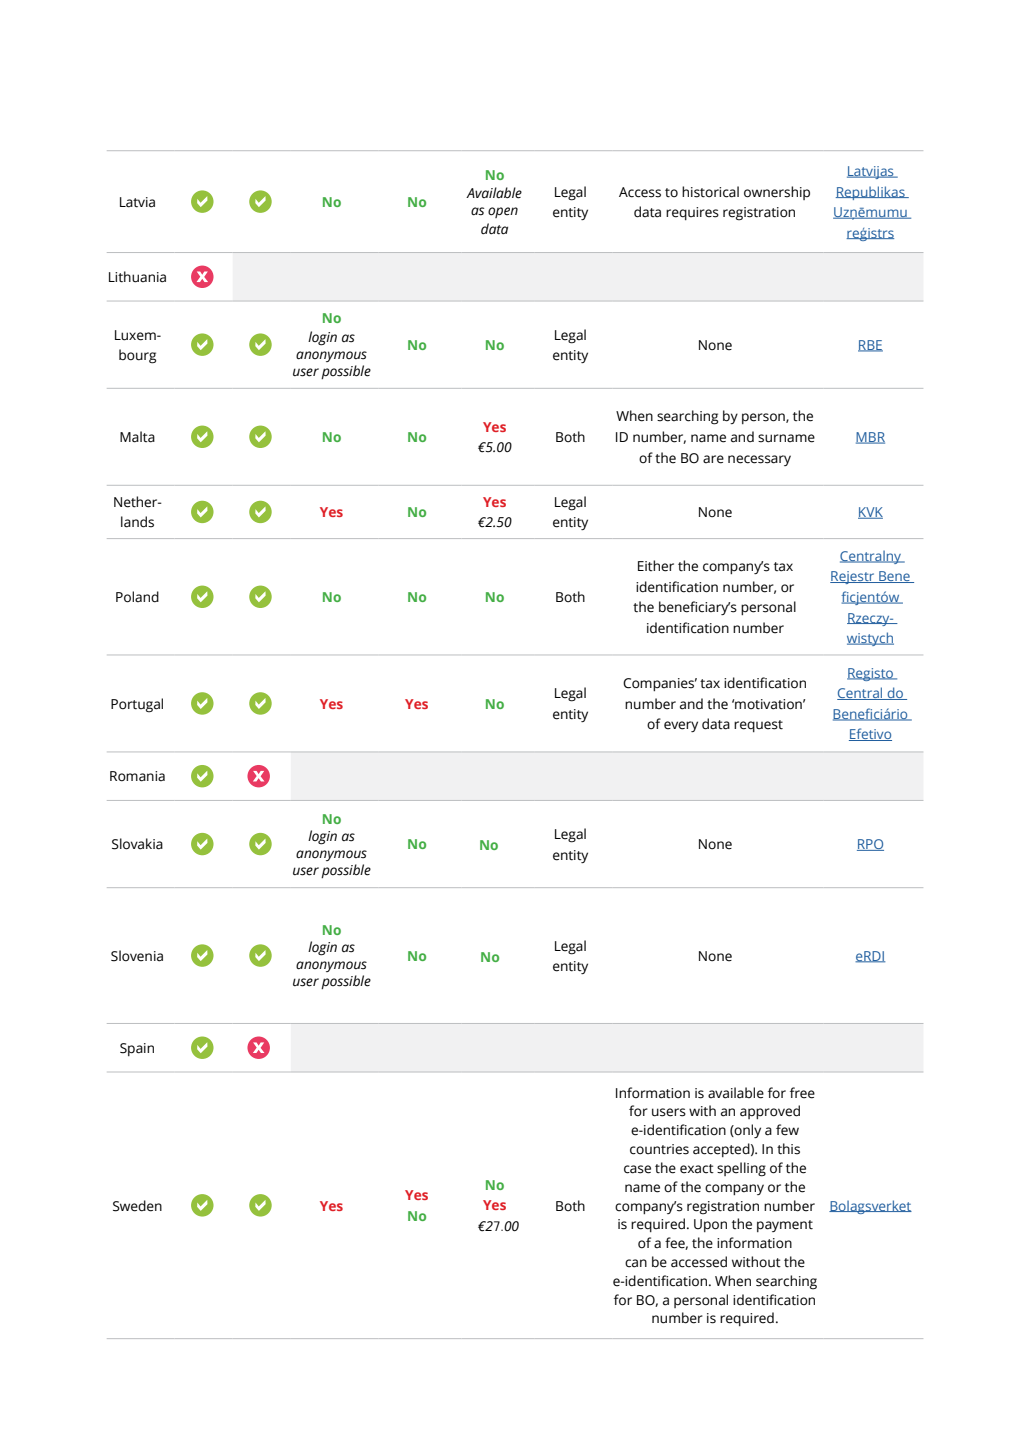  Describe the element at coordinates (785, 1226) in the screenshot. I see `payment` at that location.
